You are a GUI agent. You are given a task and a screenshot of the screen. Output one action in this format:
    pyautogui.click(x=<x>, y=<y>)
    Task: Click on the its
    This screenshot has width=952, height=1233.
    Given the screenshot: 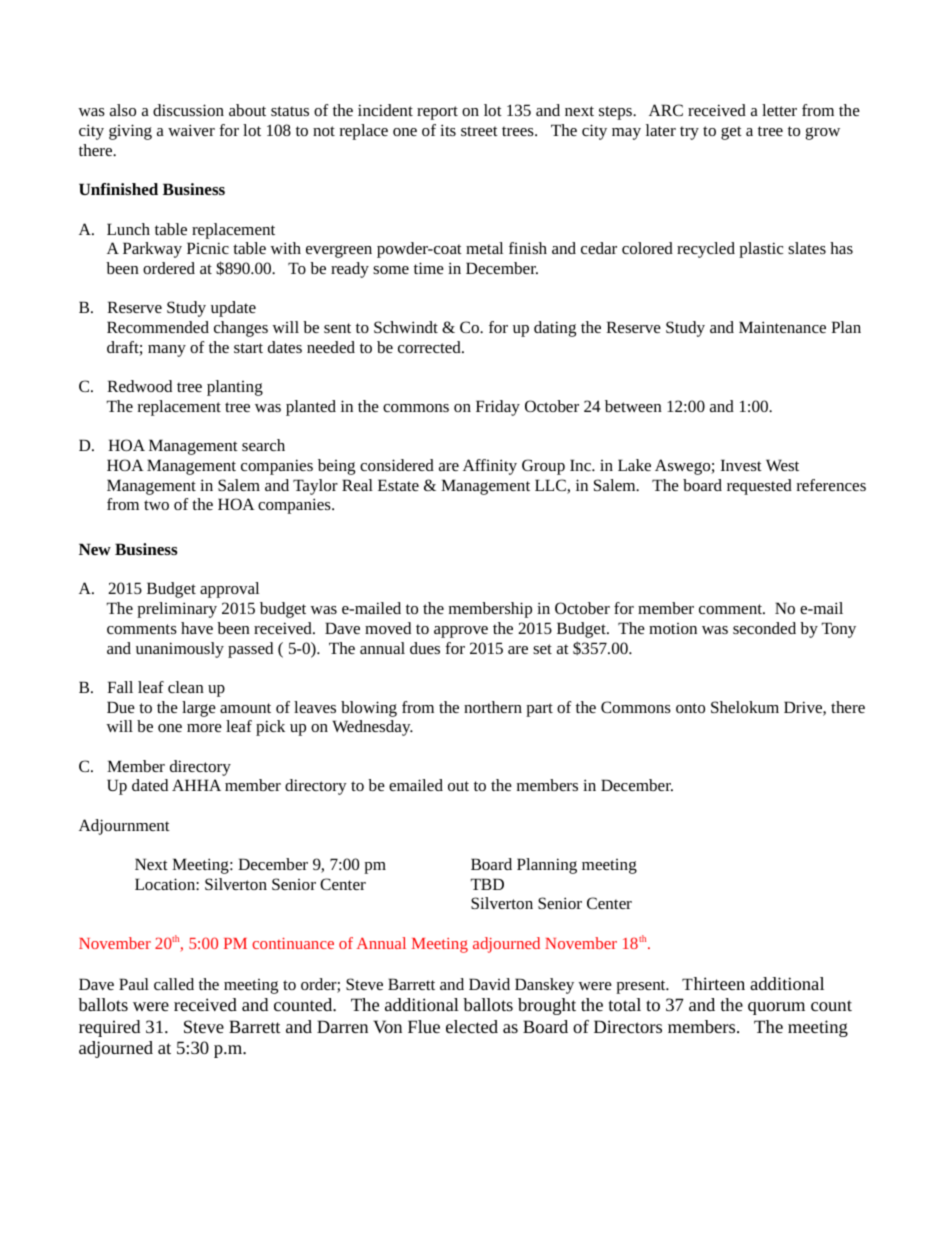 What is the action you would take?
    pyautogui.click(x=448, y=130)
